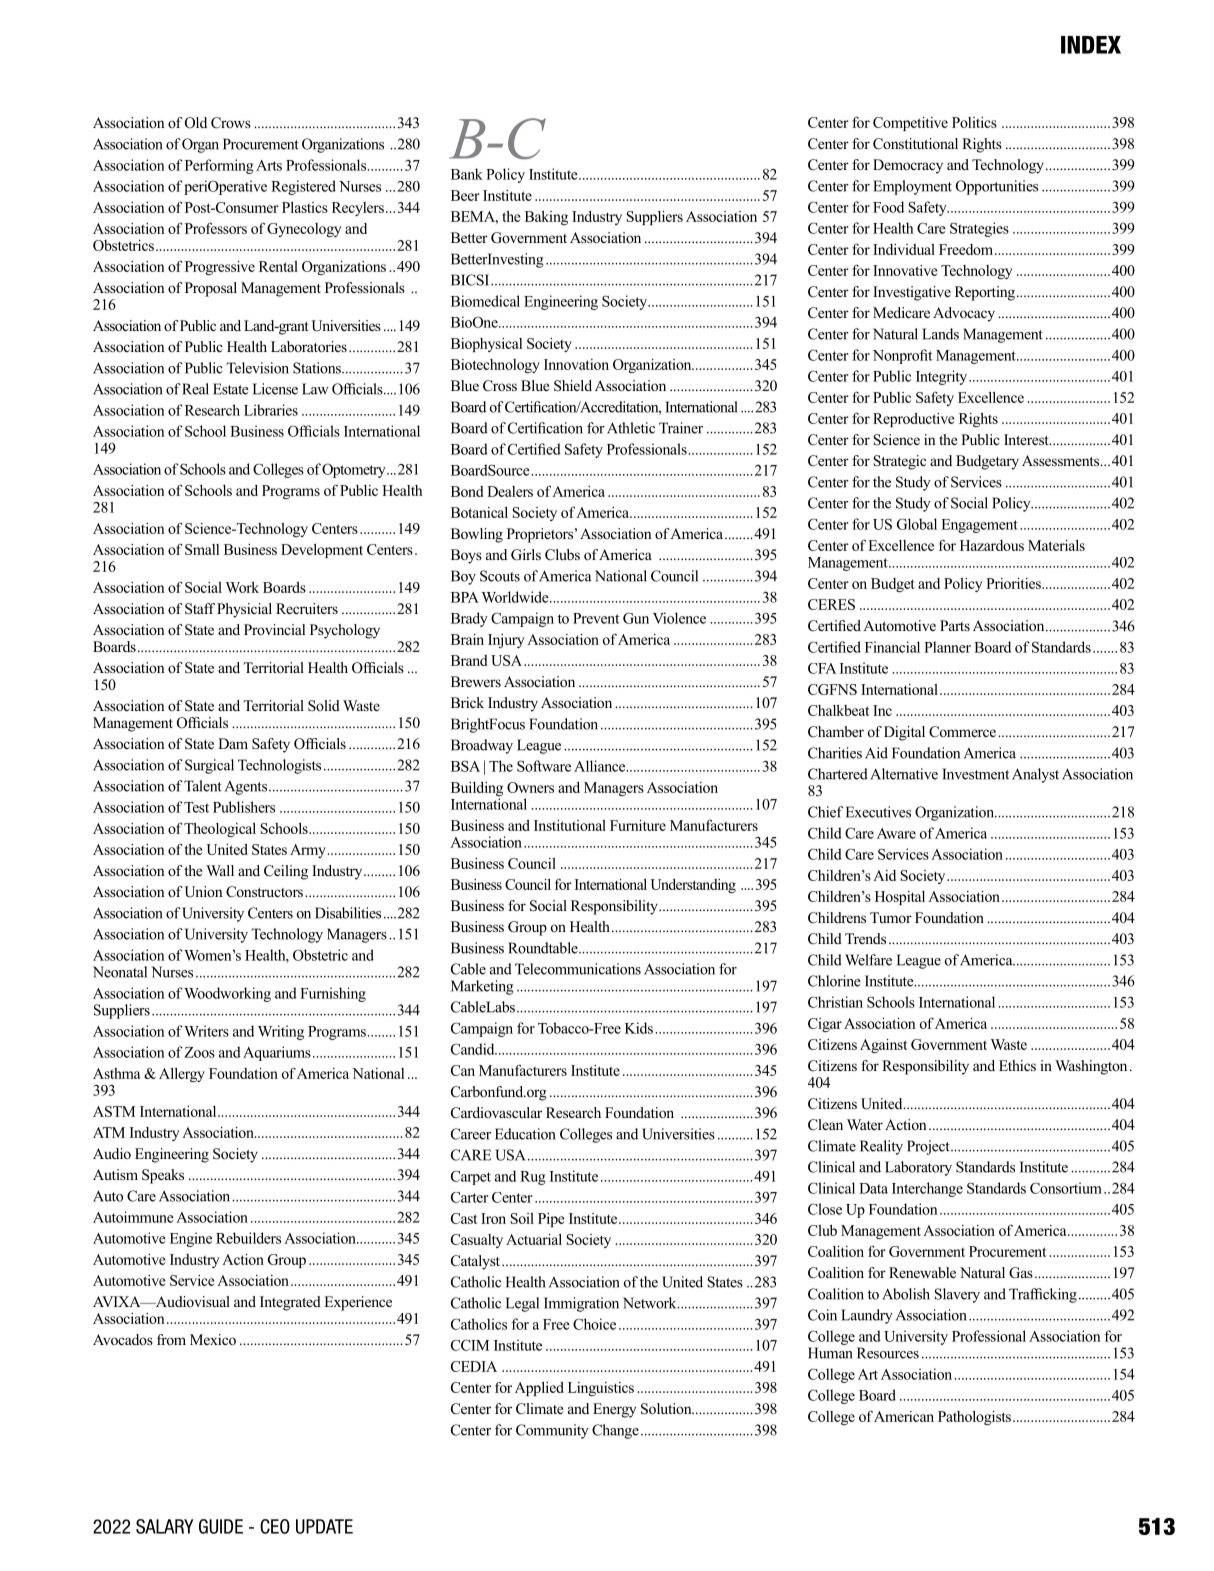  What do you see at coordinates (221, 1526) in the screenshot?
I see `GUIDE` at bounding box center [221, 1526].
